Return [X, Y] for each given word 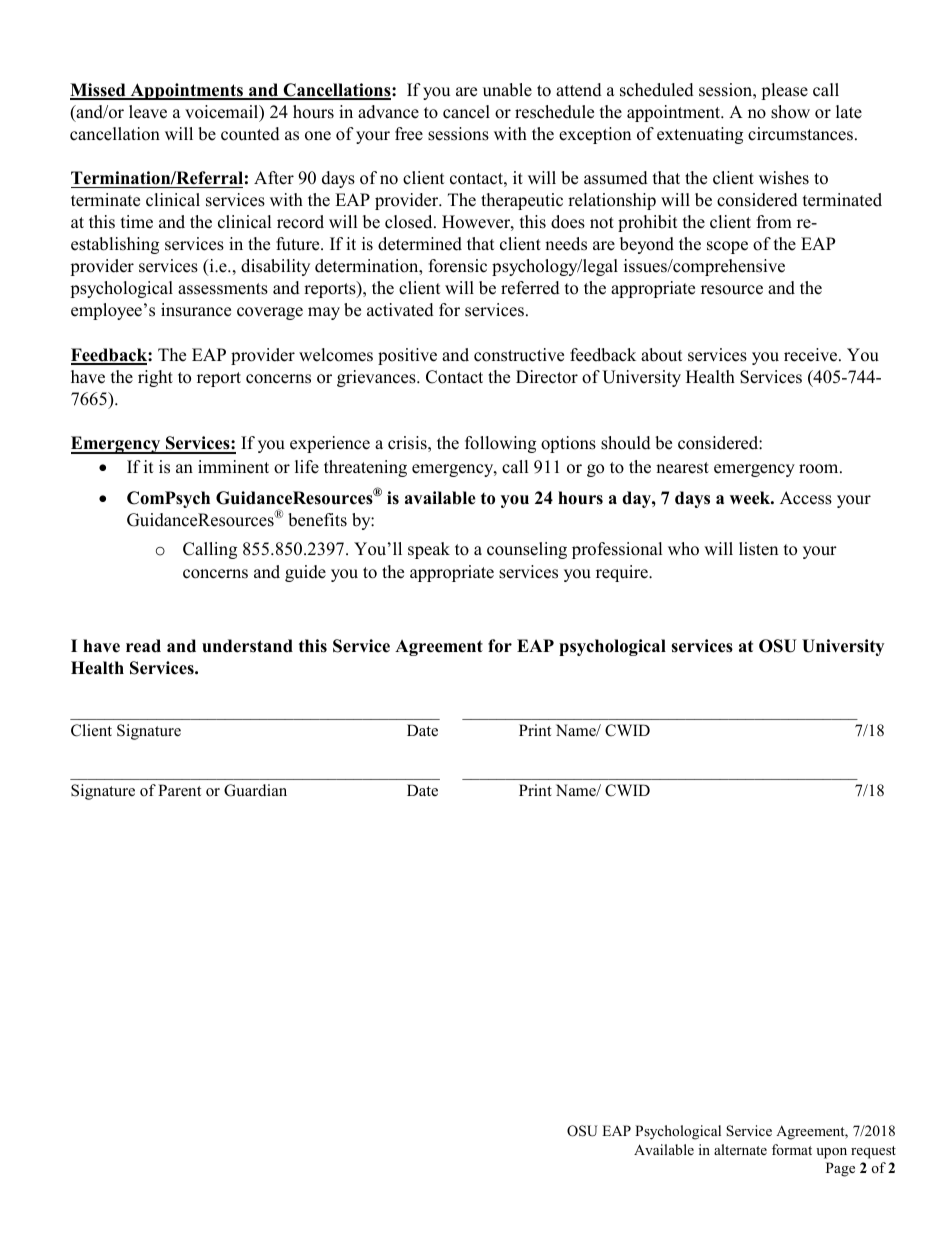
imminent [233, 467]
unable [507, 90]
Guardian [255, 790]
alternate [740, 1149]
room [820, 469]
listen [758, 549]
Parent [179, 790]
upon [831, 1153]
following [500, 444]
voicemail [223, 113]
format [792, 1149]
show [790, 112]
